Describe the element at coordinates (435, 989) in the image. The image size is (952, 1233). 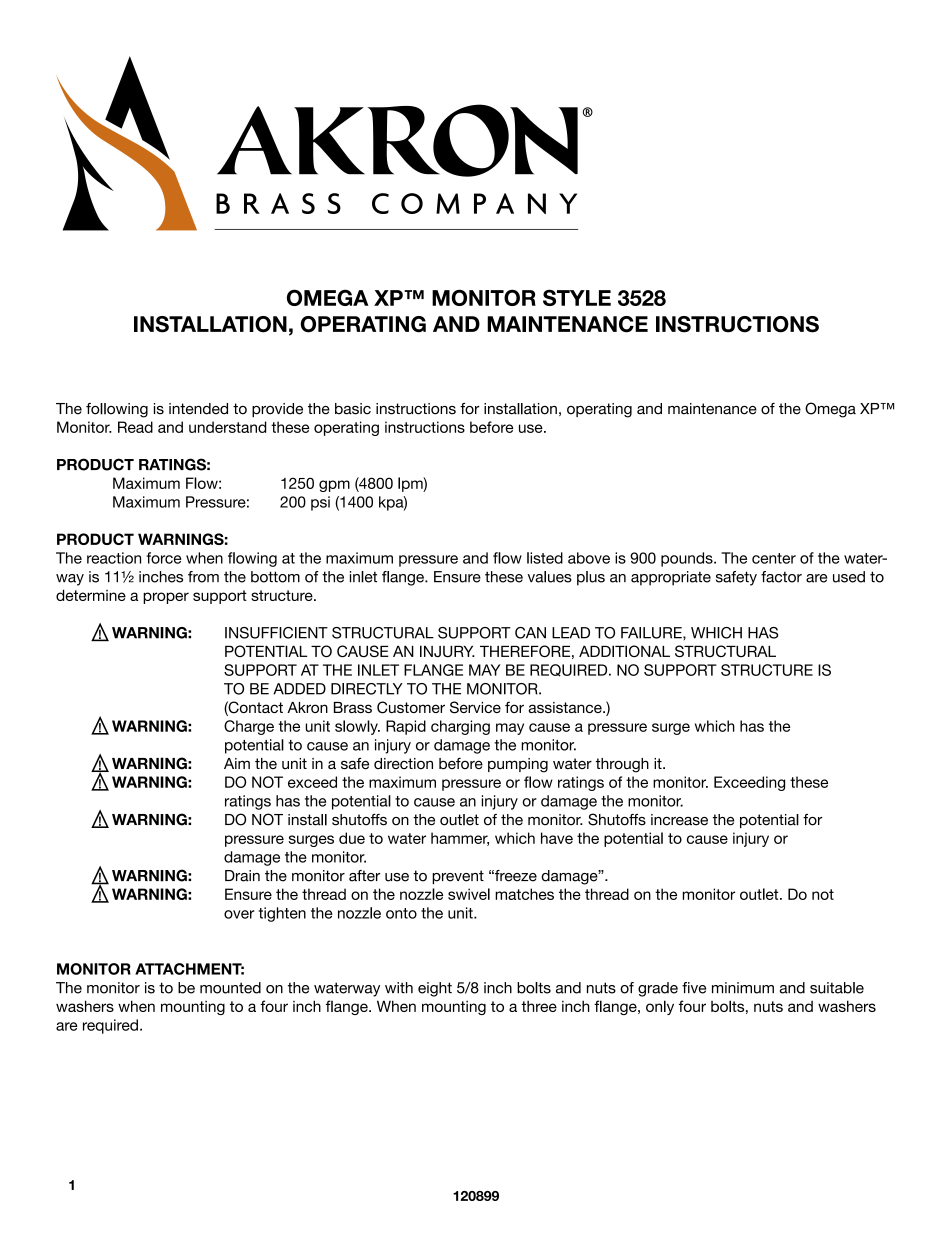
I see `eight` at that location.
